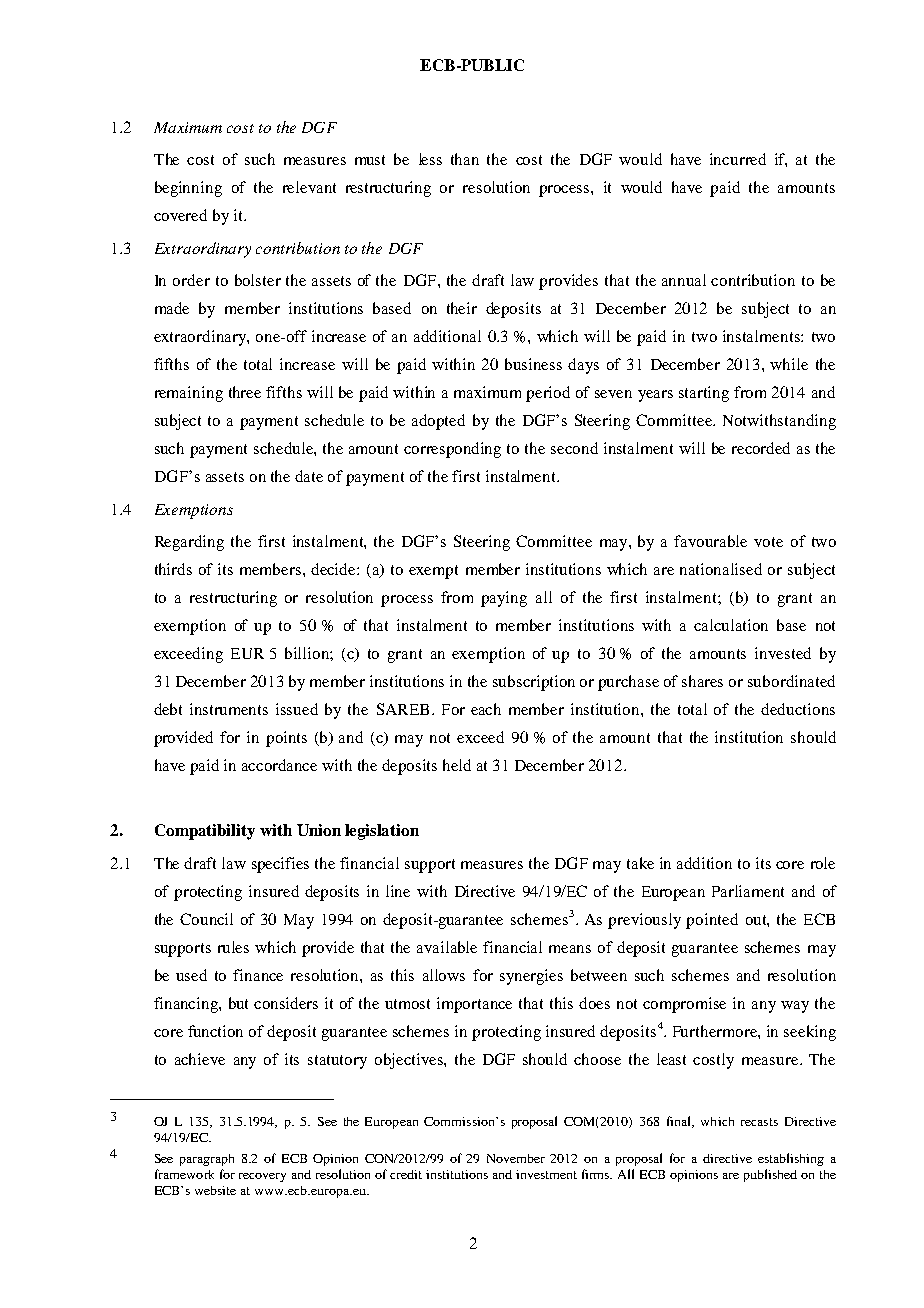 This screenshot has width=924, height=1308. Describe the element at coordinates (233, 947) in the screenshot. I see `rules` at that location.
